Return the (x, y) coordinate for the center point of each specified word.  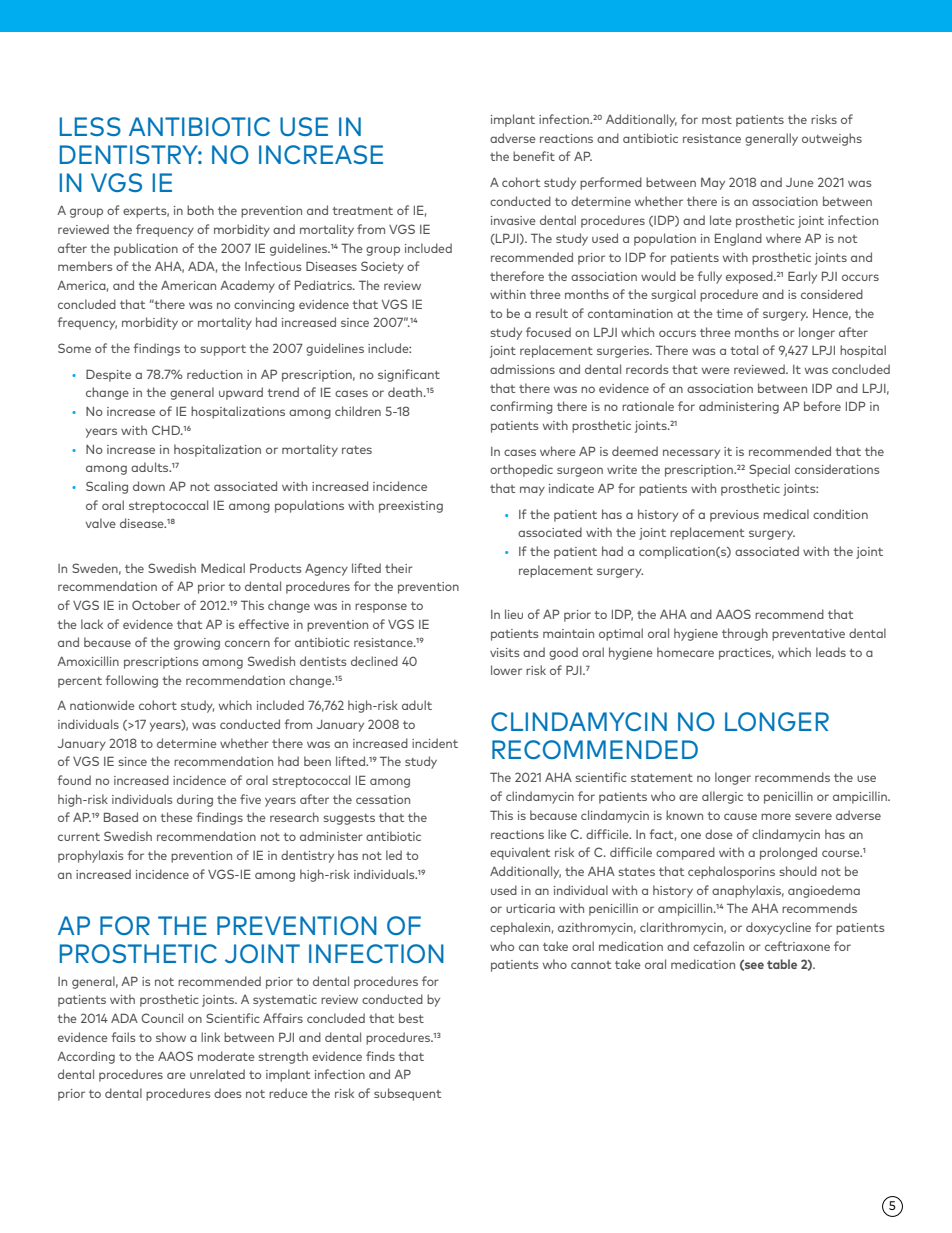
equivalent (520, 853)
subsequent (407, 1094)
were (716, 370)
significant (409, 375)
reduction (215, 374)
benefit (534, 156)
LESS (90, 126)
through (745, 634)
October (156, 605)
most (717, 120)
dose (719, 834)
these (176, 817)
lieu (514, 614)
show (171, 1037)
